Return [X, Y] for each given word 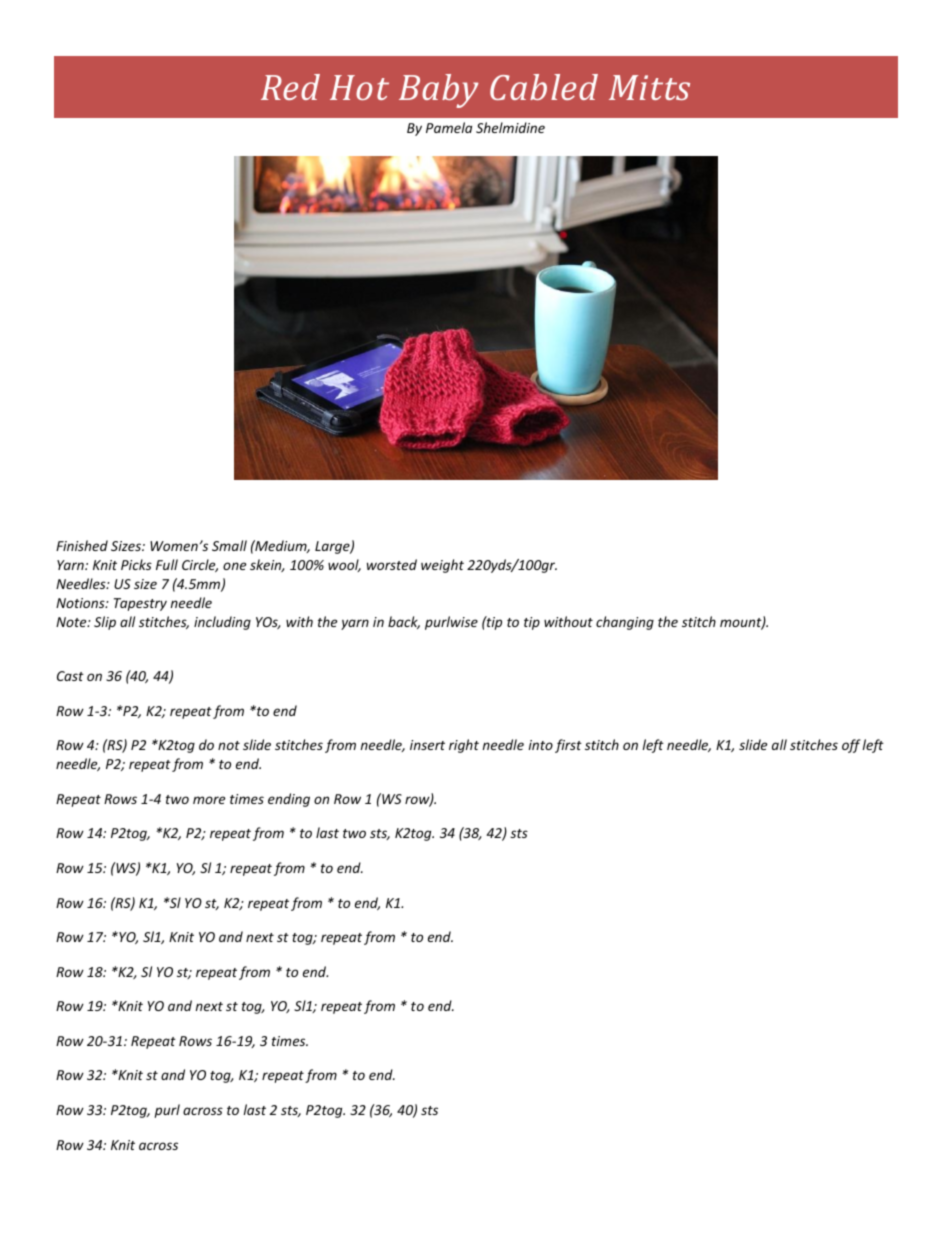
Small [229, 545]
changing [625, 623]
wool [344, 565]
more [209, 800]
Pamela [449, 127]
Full [167, 564]
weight [442, 566]
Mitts [649, 87]
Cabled [544, 87]
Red [290, 87]
